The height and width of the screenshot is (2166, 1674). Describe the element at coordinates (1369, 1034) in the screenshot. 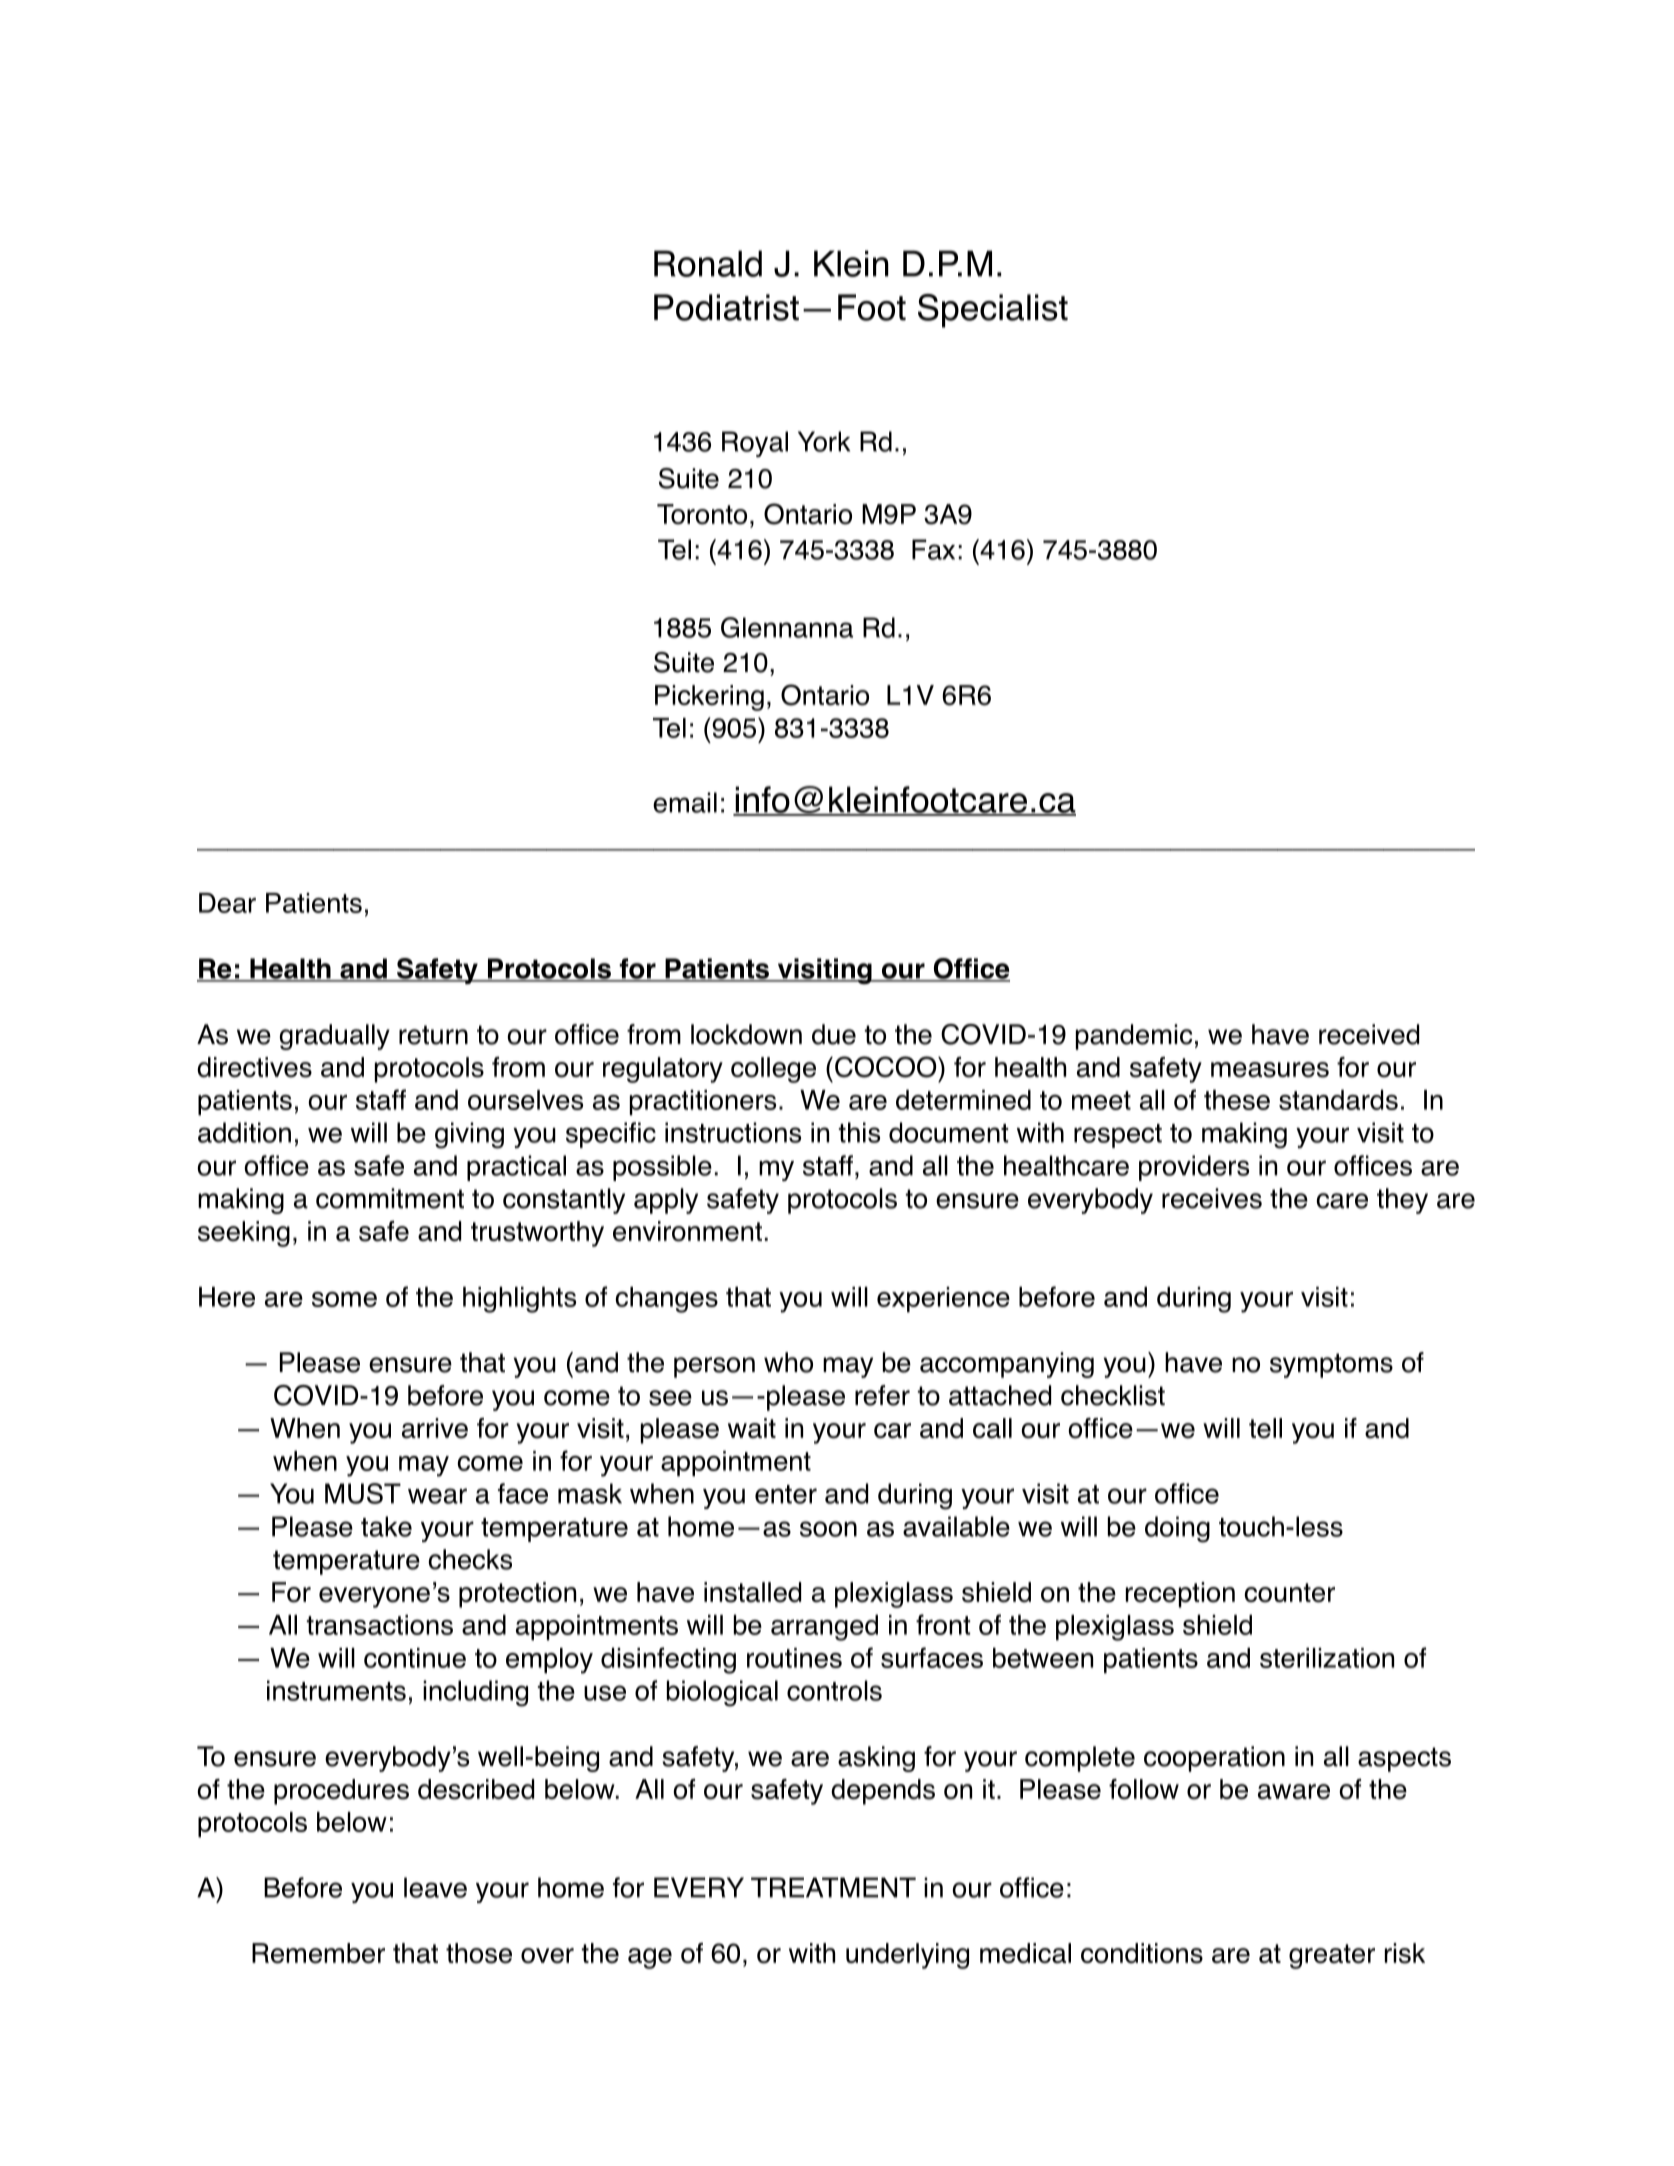

I see `received` at that location.
